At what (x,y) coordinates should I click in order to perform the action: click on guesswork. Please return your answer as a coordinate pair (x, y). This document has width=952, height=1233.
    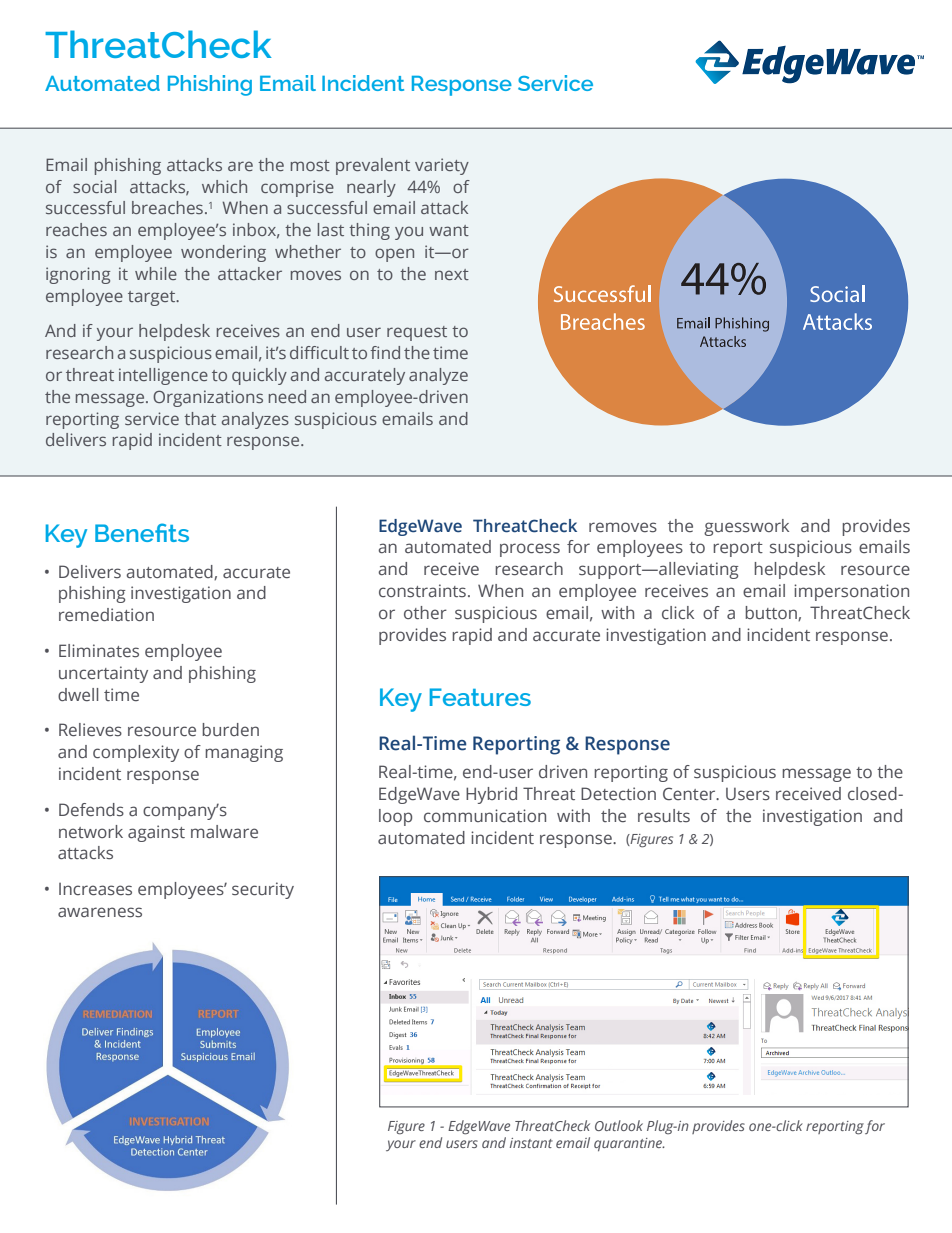
    Looking at the image, I should click on (746, 527).
